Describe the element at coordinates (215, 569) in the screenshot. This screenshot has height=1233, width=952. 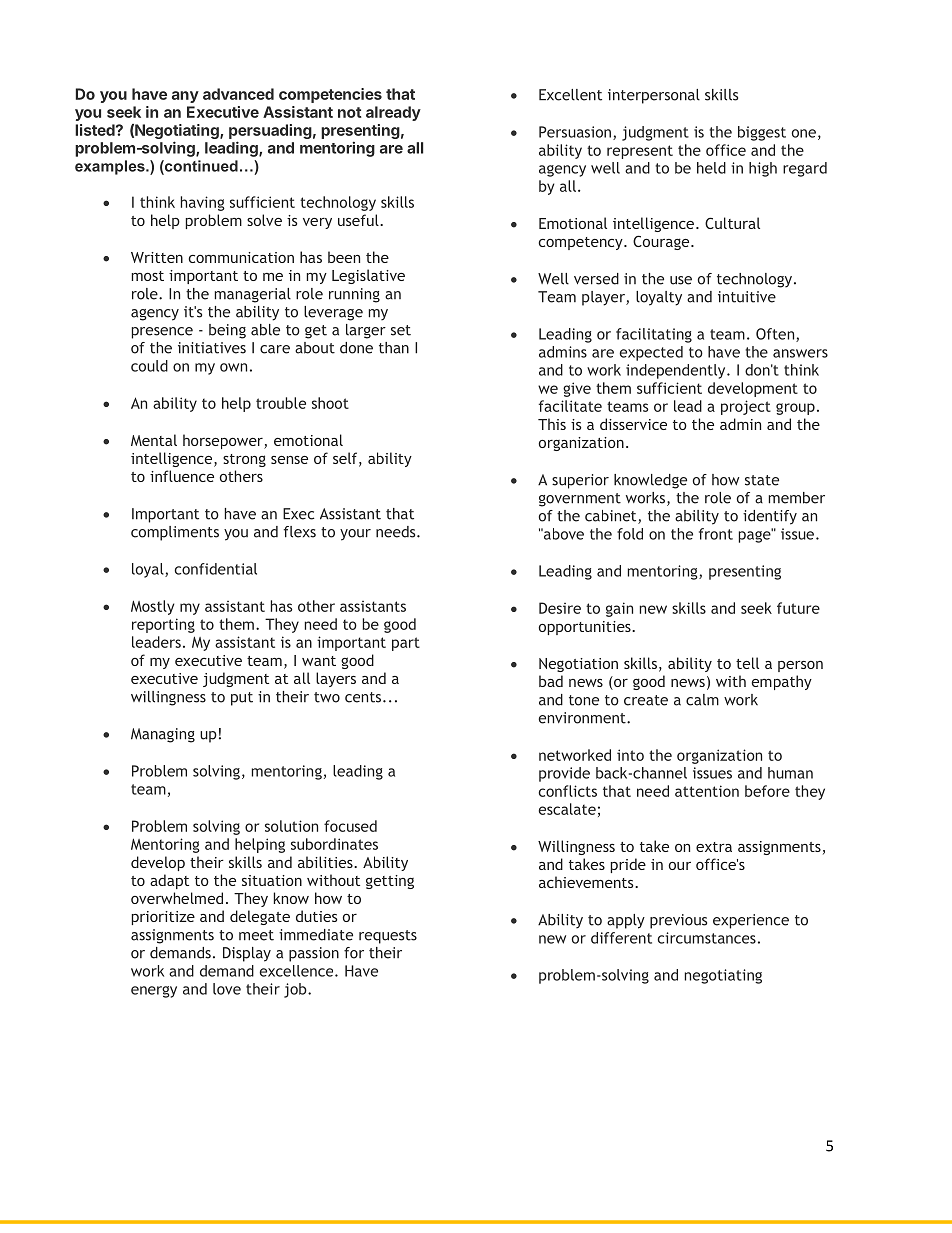
I see `confidential` at that location.
